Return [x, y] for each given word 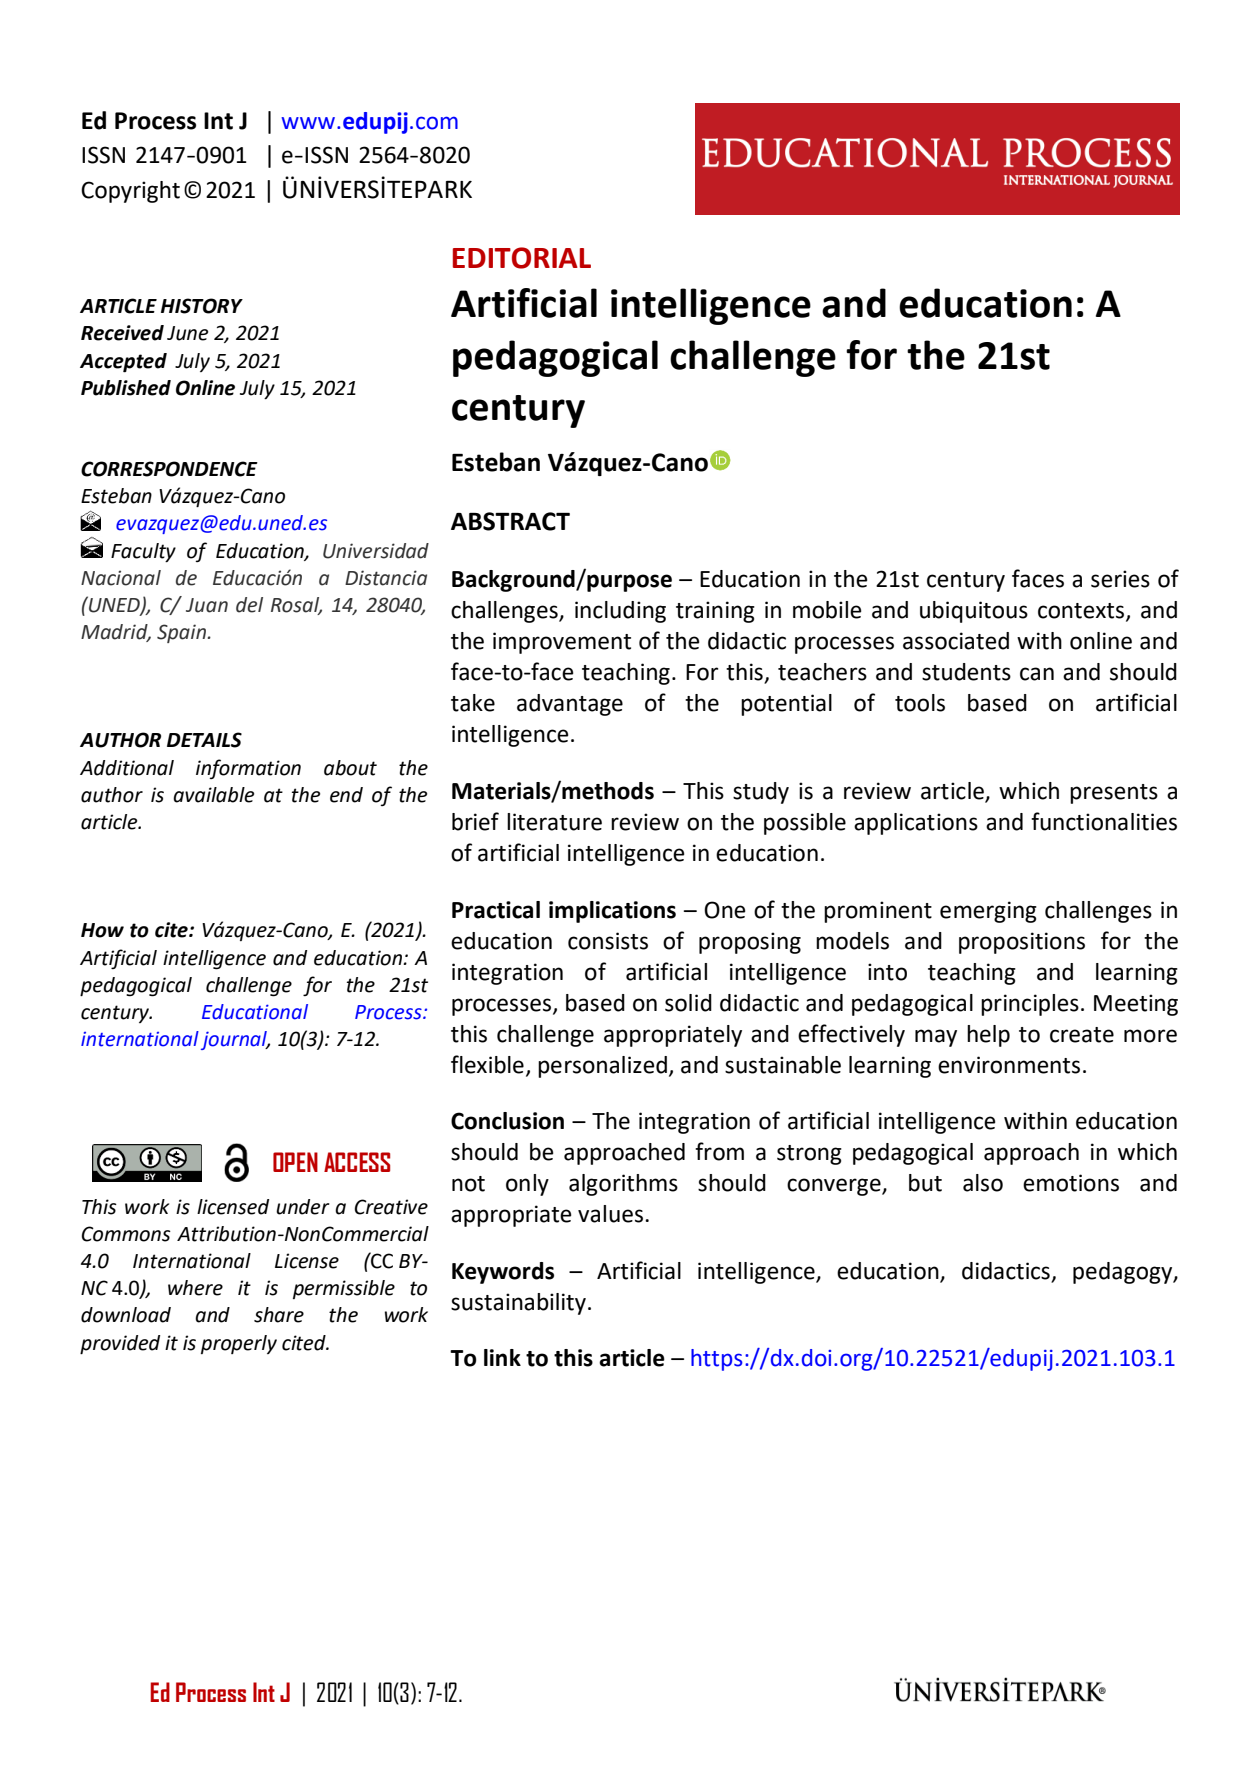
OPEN [295, 1162]
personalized [602, 1067]
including [620, 612]
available [213, 795]
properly [239, 1344]
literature [554, 822]
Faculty [143, 552]
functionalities [1104, 821]
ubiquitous [974, 612]
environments [1009, 1065]
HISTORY [202, 306]
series [1120, 579]
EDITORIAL [522, 258]
